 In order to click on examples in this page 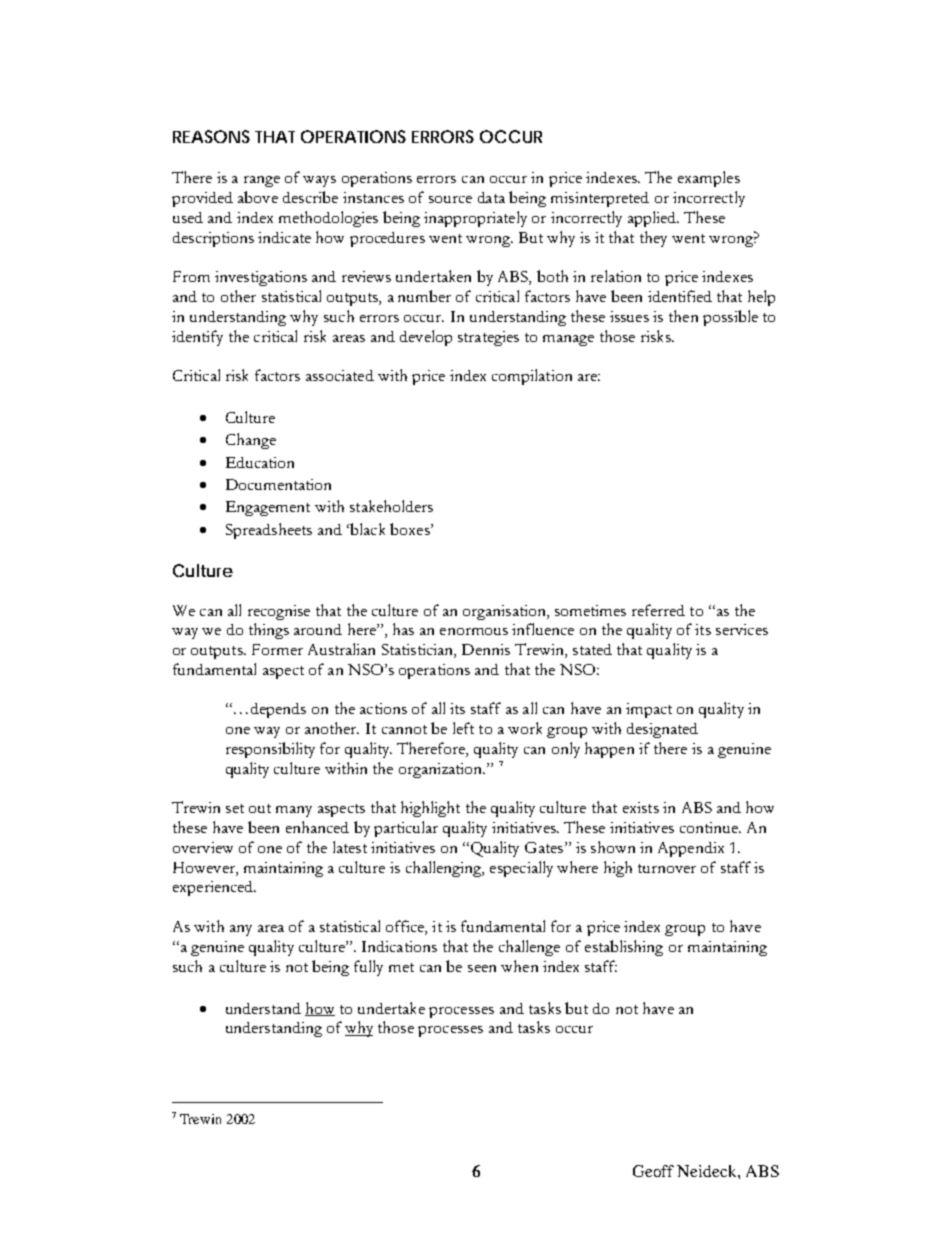, I will do `click(709, 179)`.
